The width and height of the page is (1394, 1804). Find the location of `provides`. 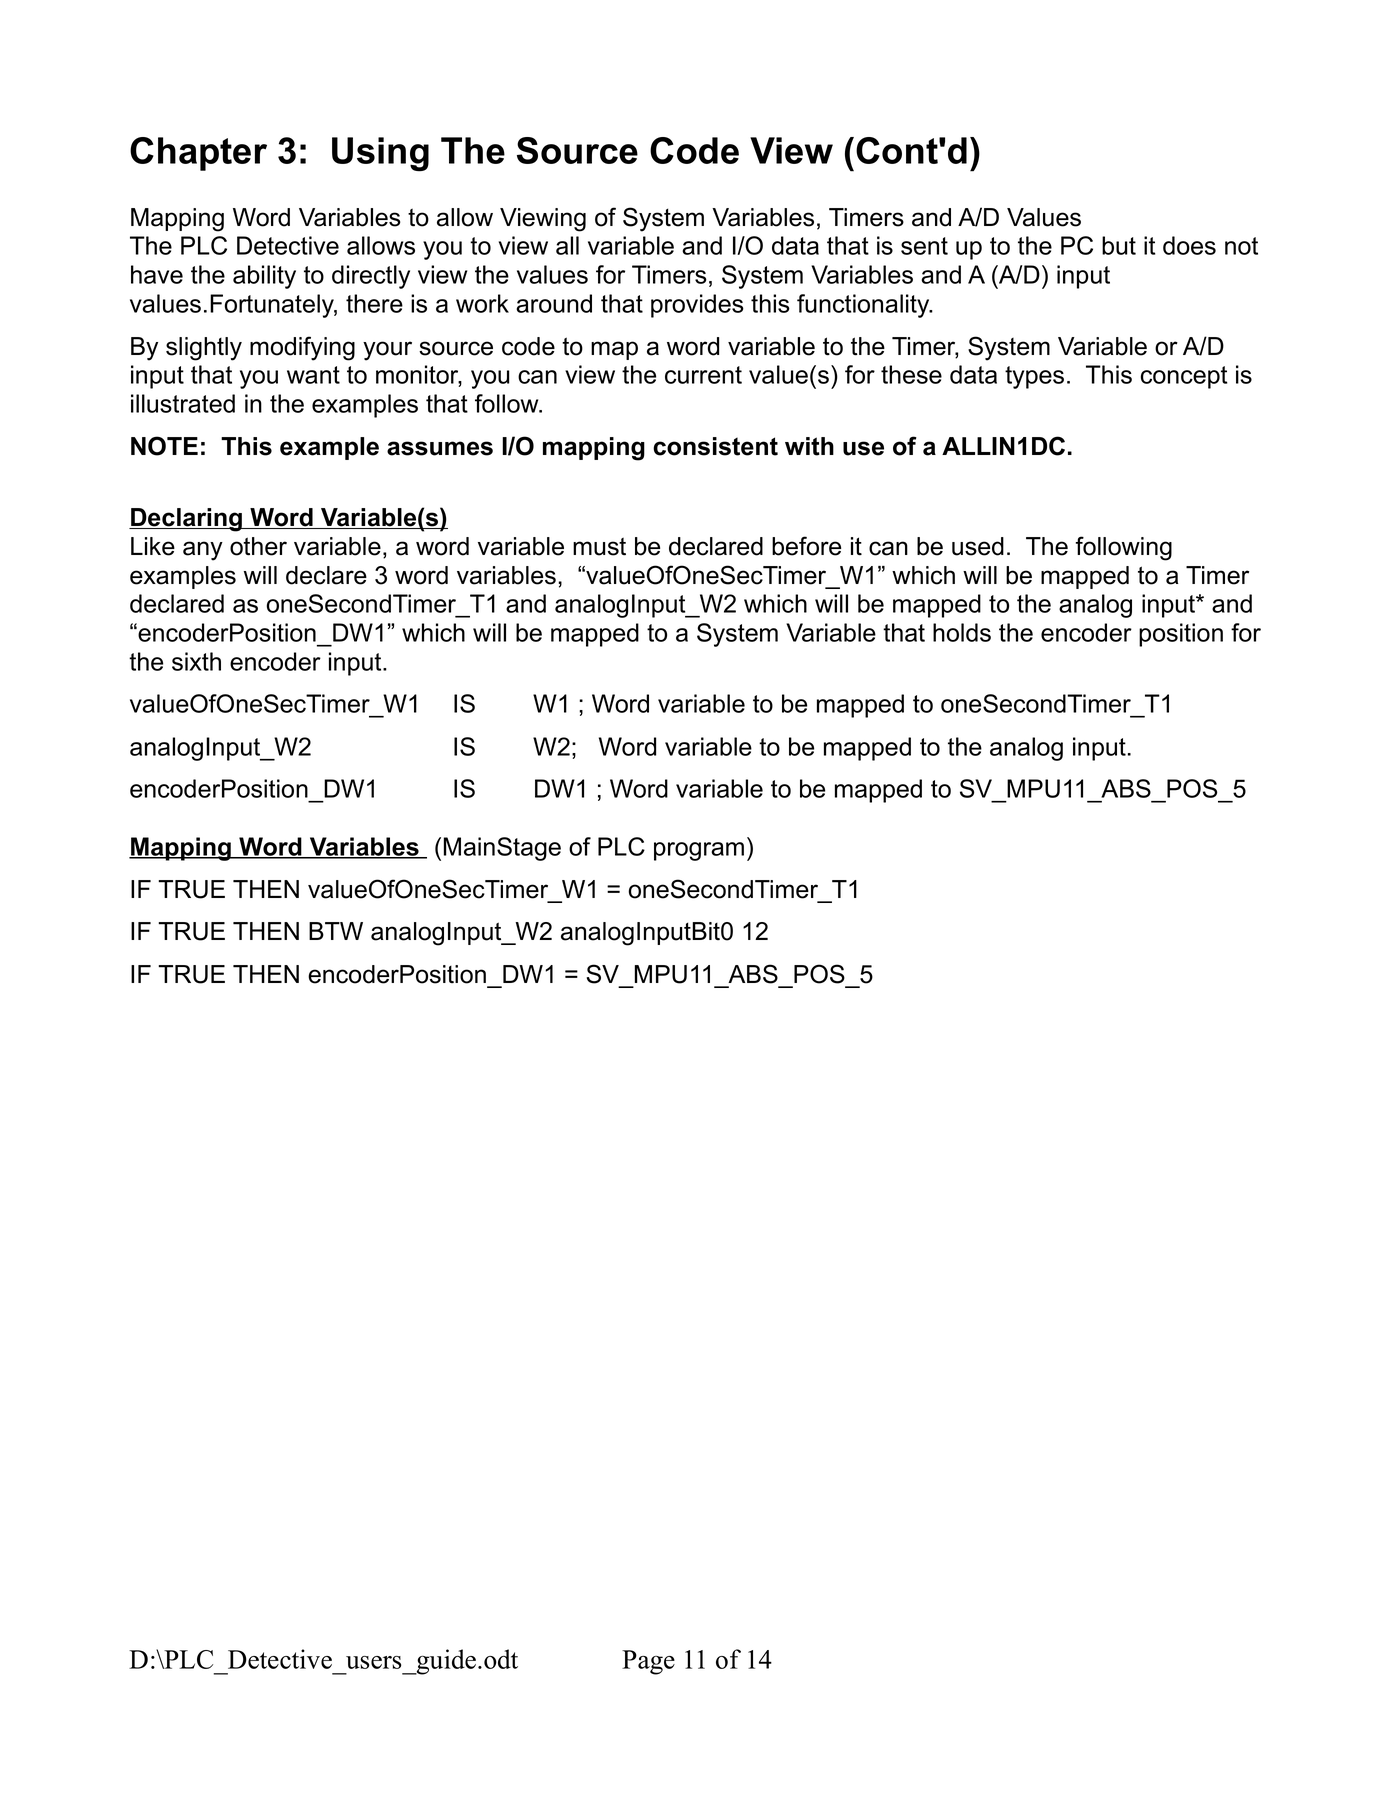

provides is located at coordinates (697, 306).
